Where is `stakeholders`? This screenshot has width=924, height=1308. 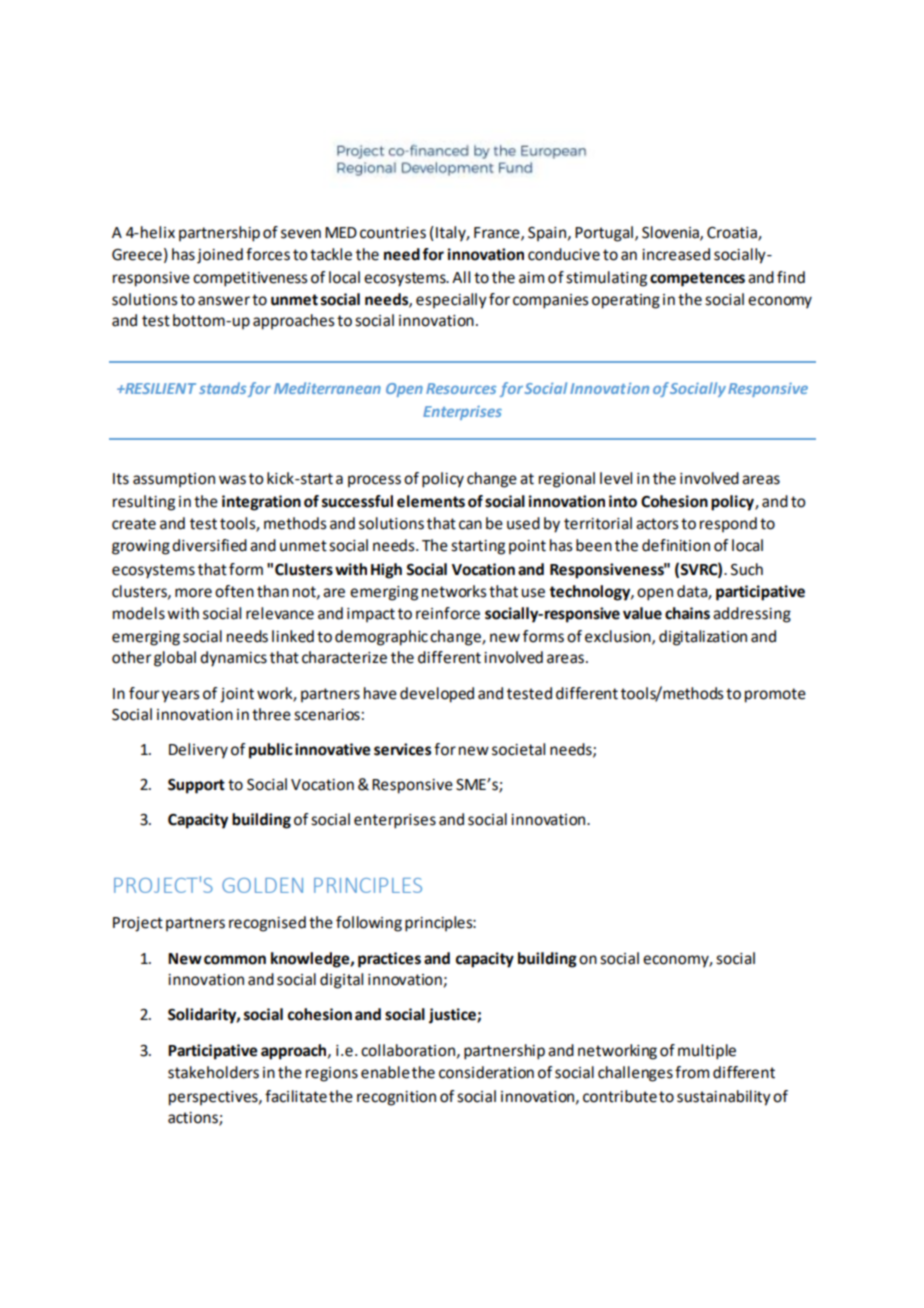 stakeholders is located at coordinates (213, 1072).
